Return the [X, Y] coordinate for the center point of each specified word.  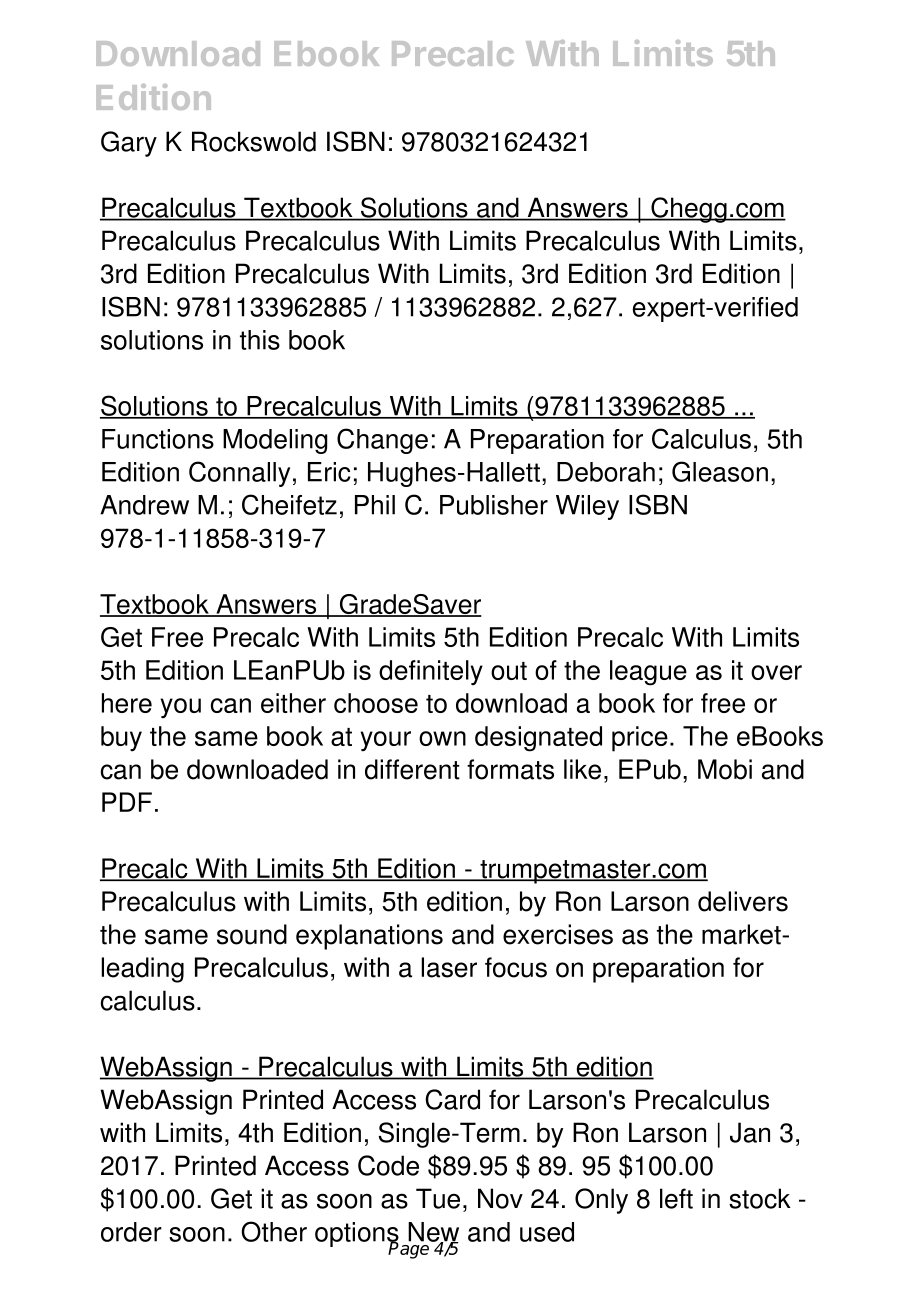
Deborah [606, 472]
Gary [129, 144]
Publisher [494, 505]
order [131, 1232]
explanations [369, 937]
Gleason [720, 471]
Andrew [144, 505]
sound [252, 934]
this [260, 340]
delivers [743, 901]
